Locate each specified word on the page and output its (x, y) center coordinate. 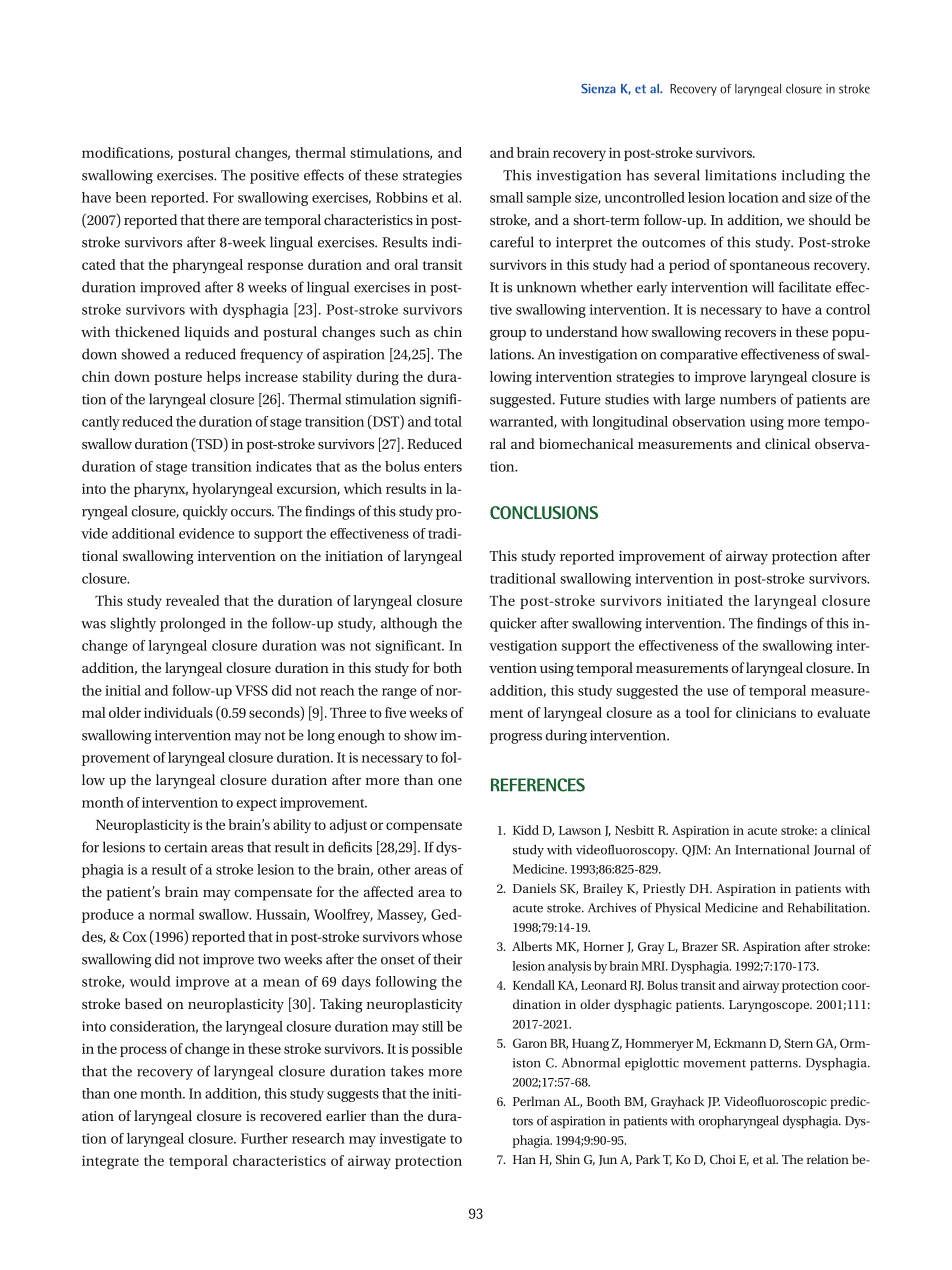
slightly (133, 624)
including (813, 176)
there (223, 219)
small (506, 197)
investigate (413, 1140)
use (717, 692)
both (447, 667)
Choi (723, 1159)
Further (264, 1138)
